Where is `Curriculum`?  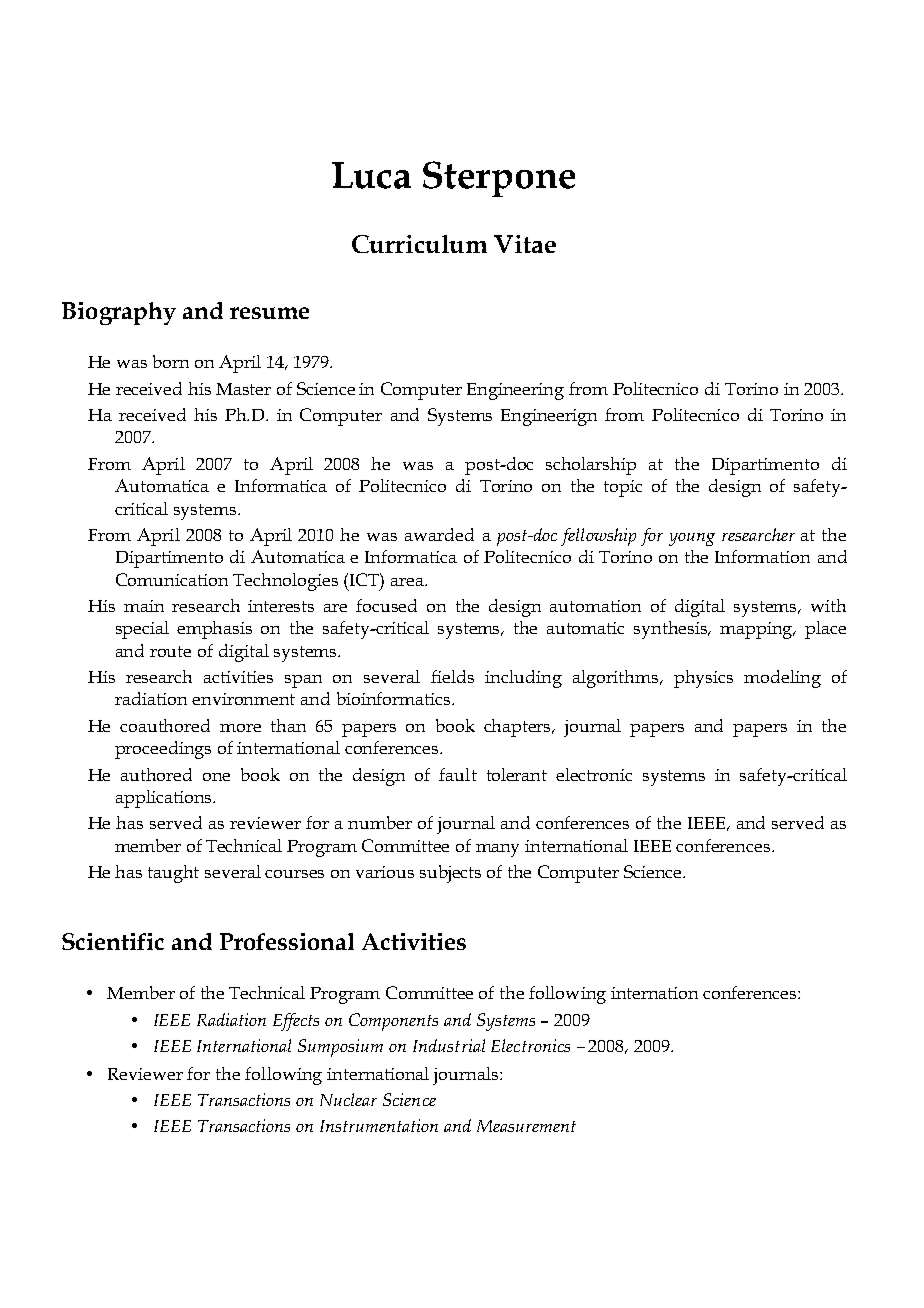
Curriculum is located at coordinates (419, 244).
